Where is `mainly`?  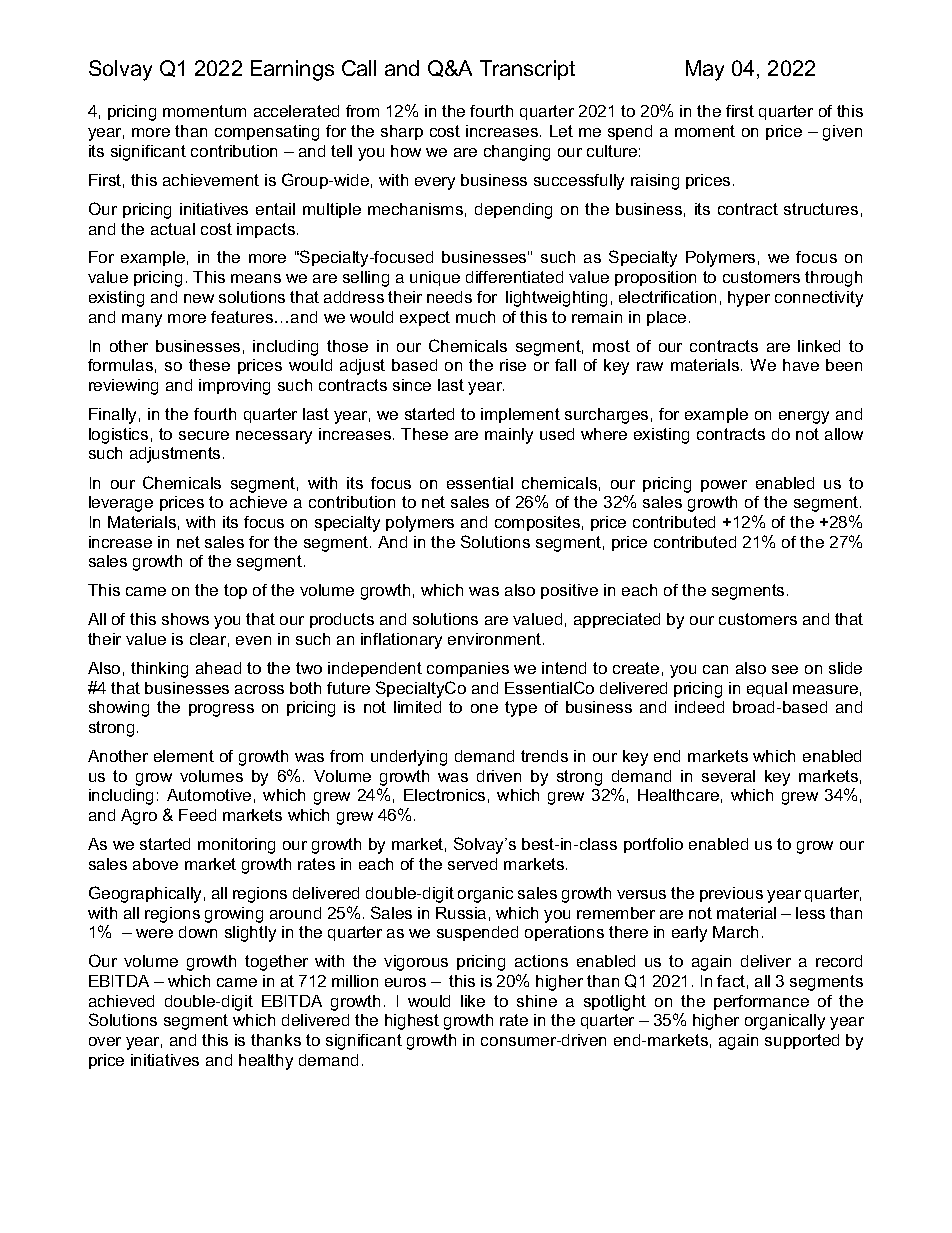 mainly is located at coordinates (509, 436).
